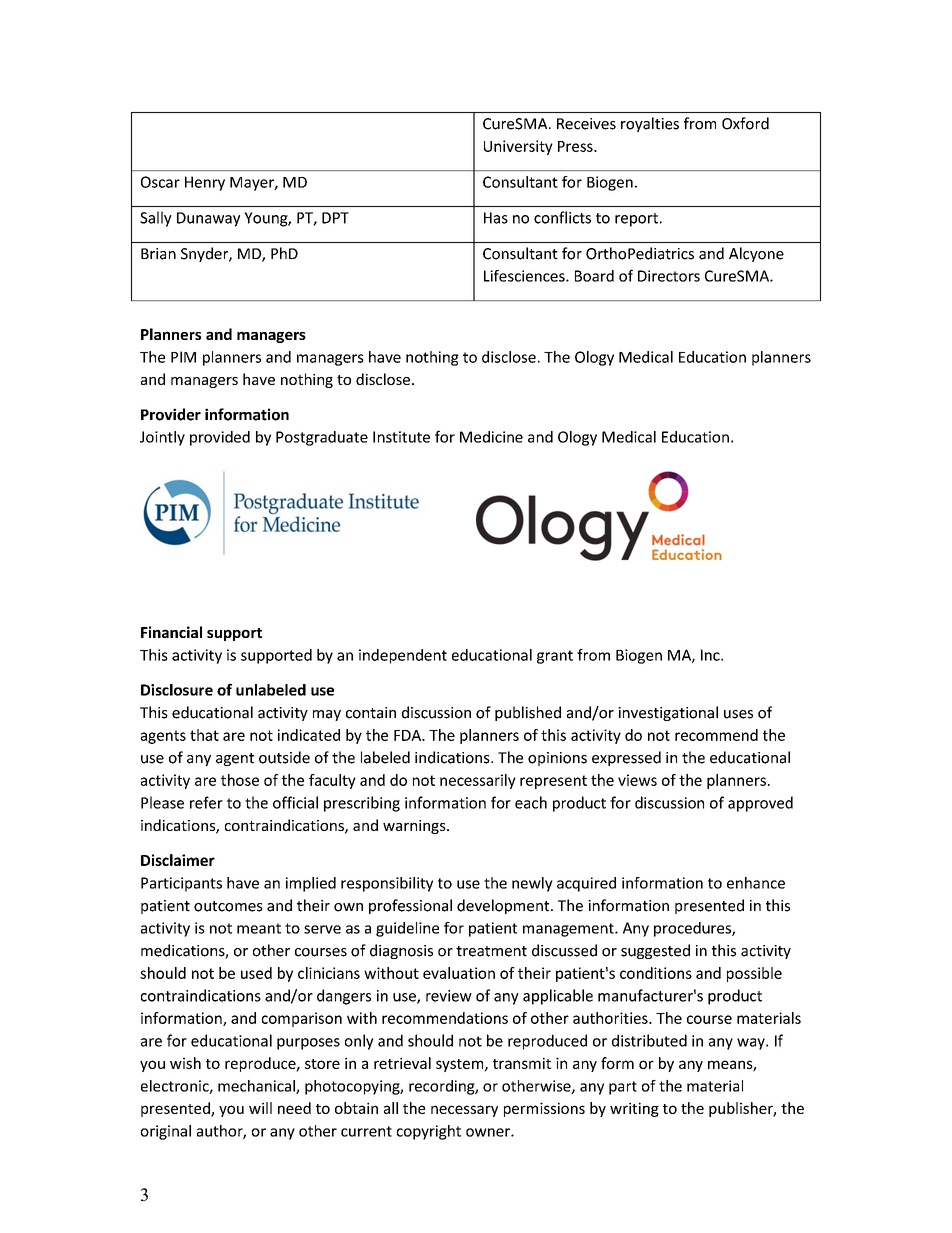  I want to click on Henry, so click(205, 183).
